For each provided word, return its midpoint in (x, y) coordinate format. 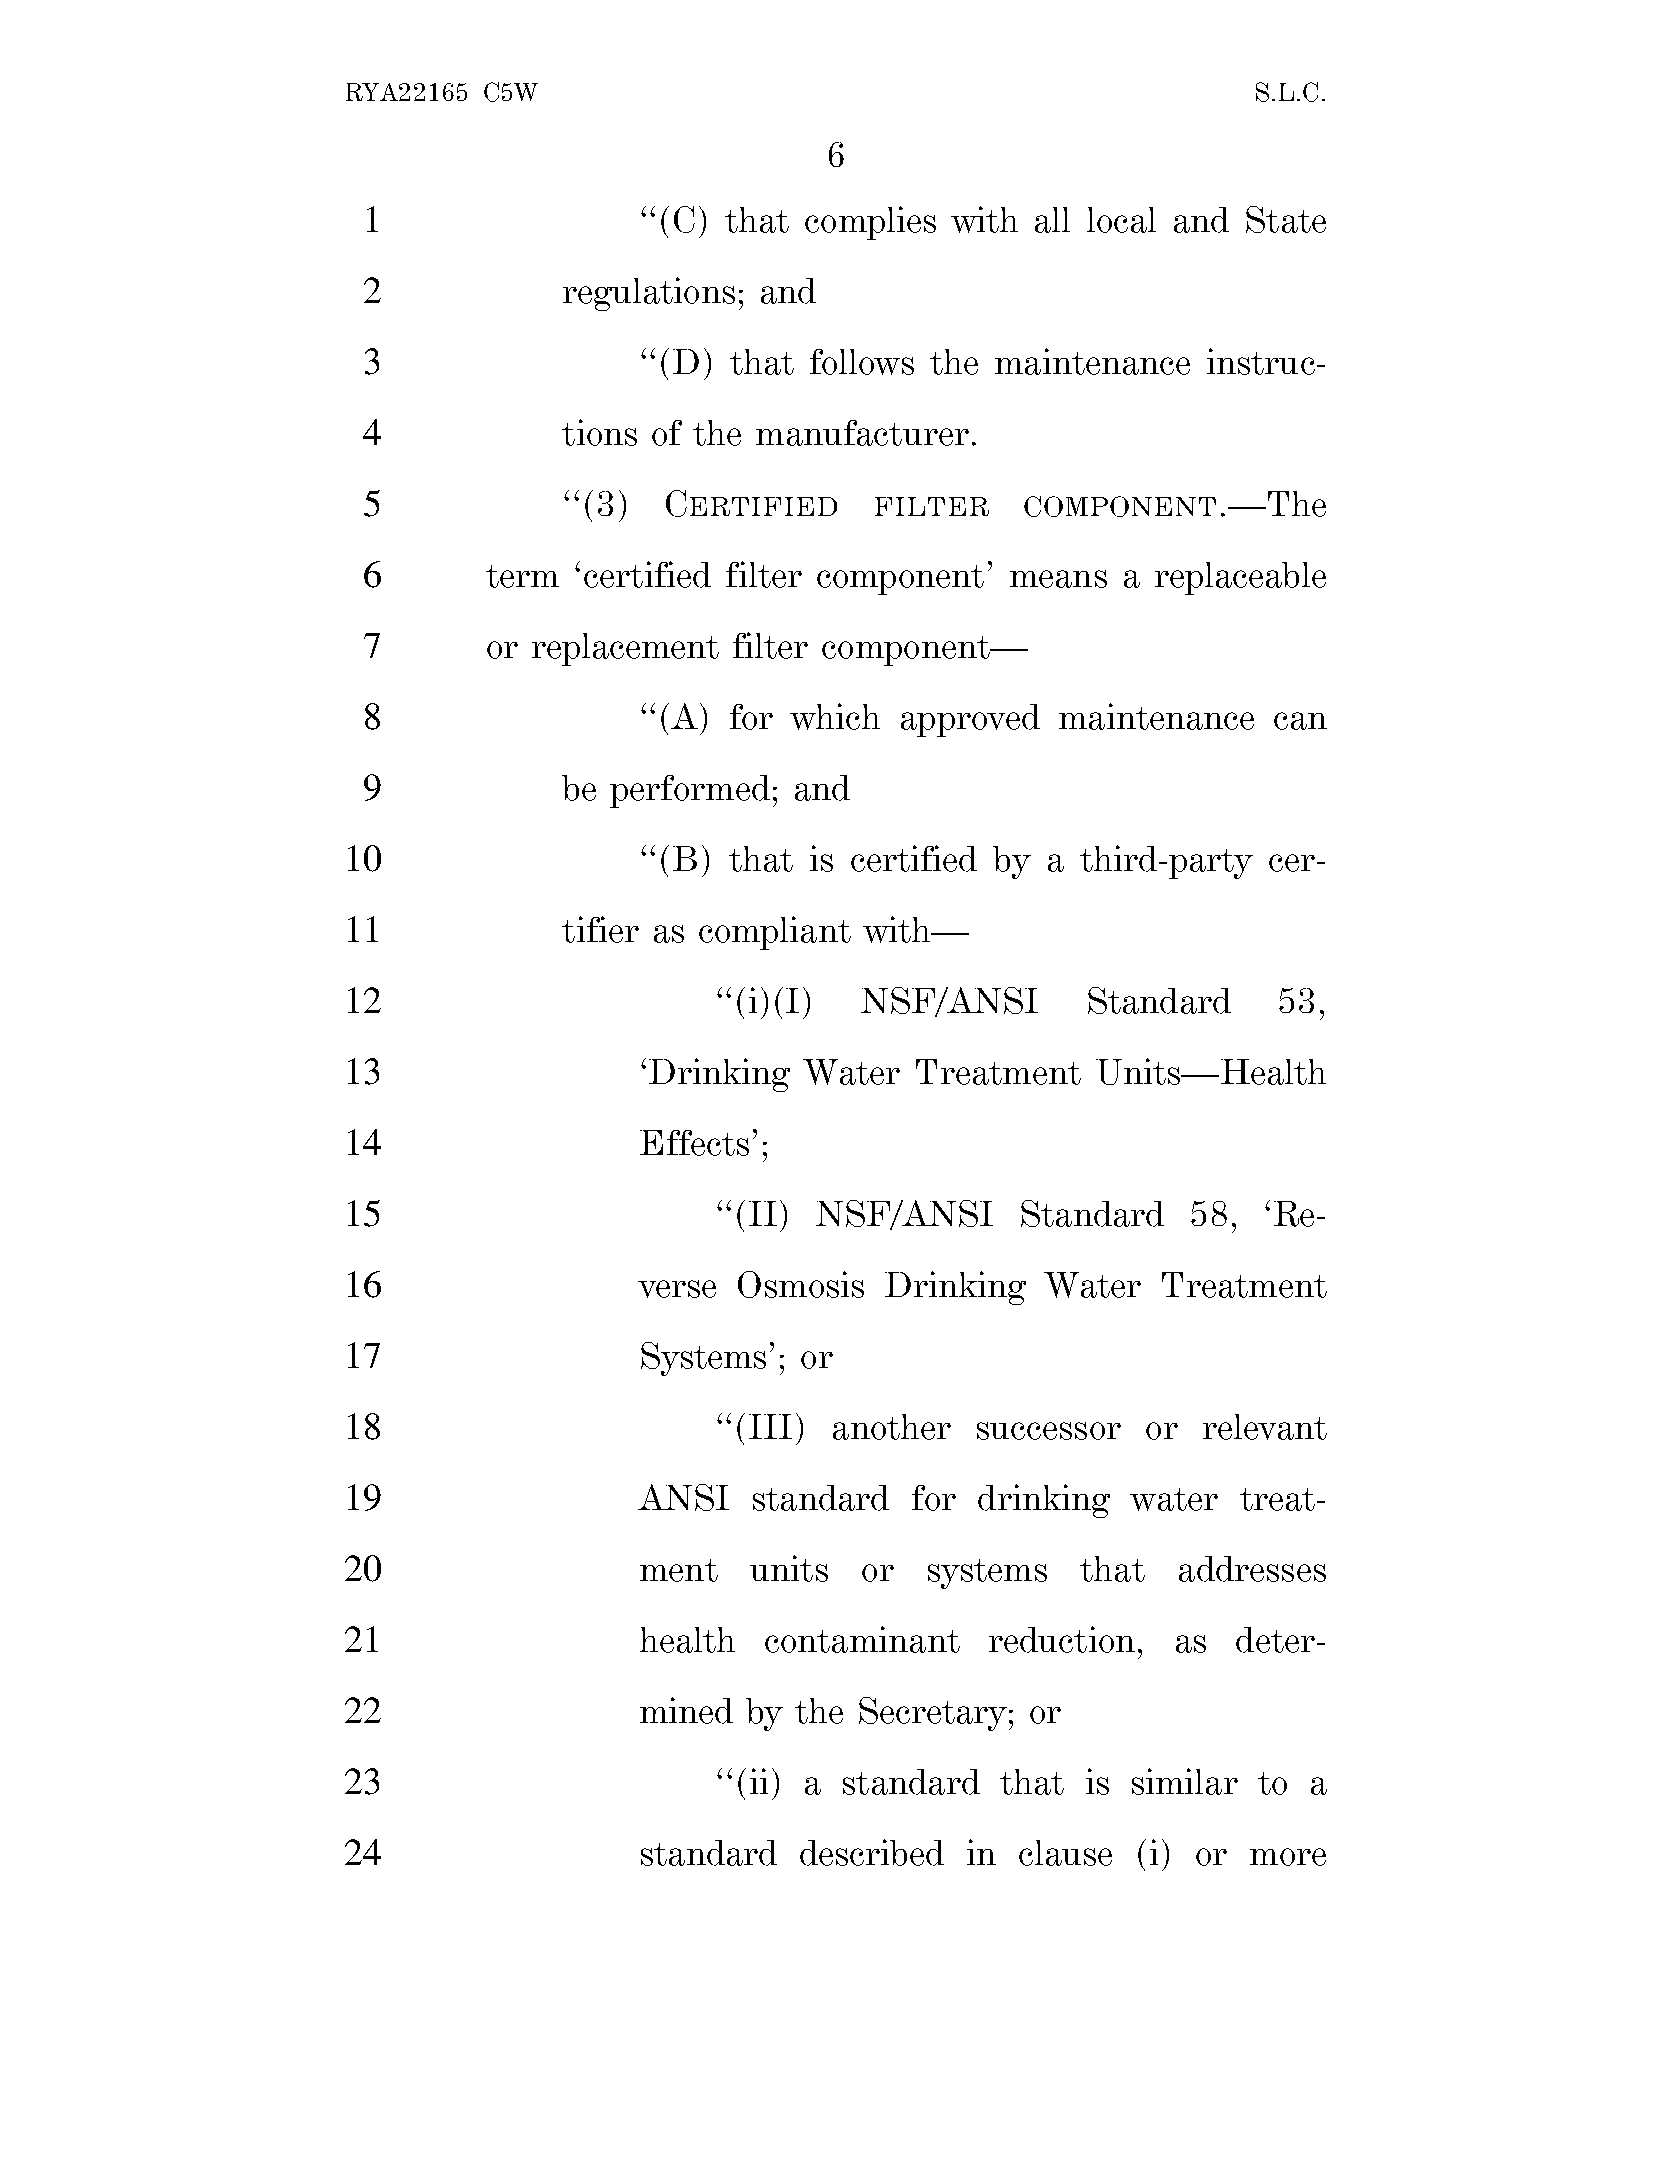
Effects (694, 1143)
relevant (1265, 1427)
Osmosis (801, 1284)
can (1300, 721)
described (872, 1852)
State (1286, 219)
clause (1065, 1853)
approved (970, 720)
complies (870, 223)
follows (862, 362)
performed (690, 791)
